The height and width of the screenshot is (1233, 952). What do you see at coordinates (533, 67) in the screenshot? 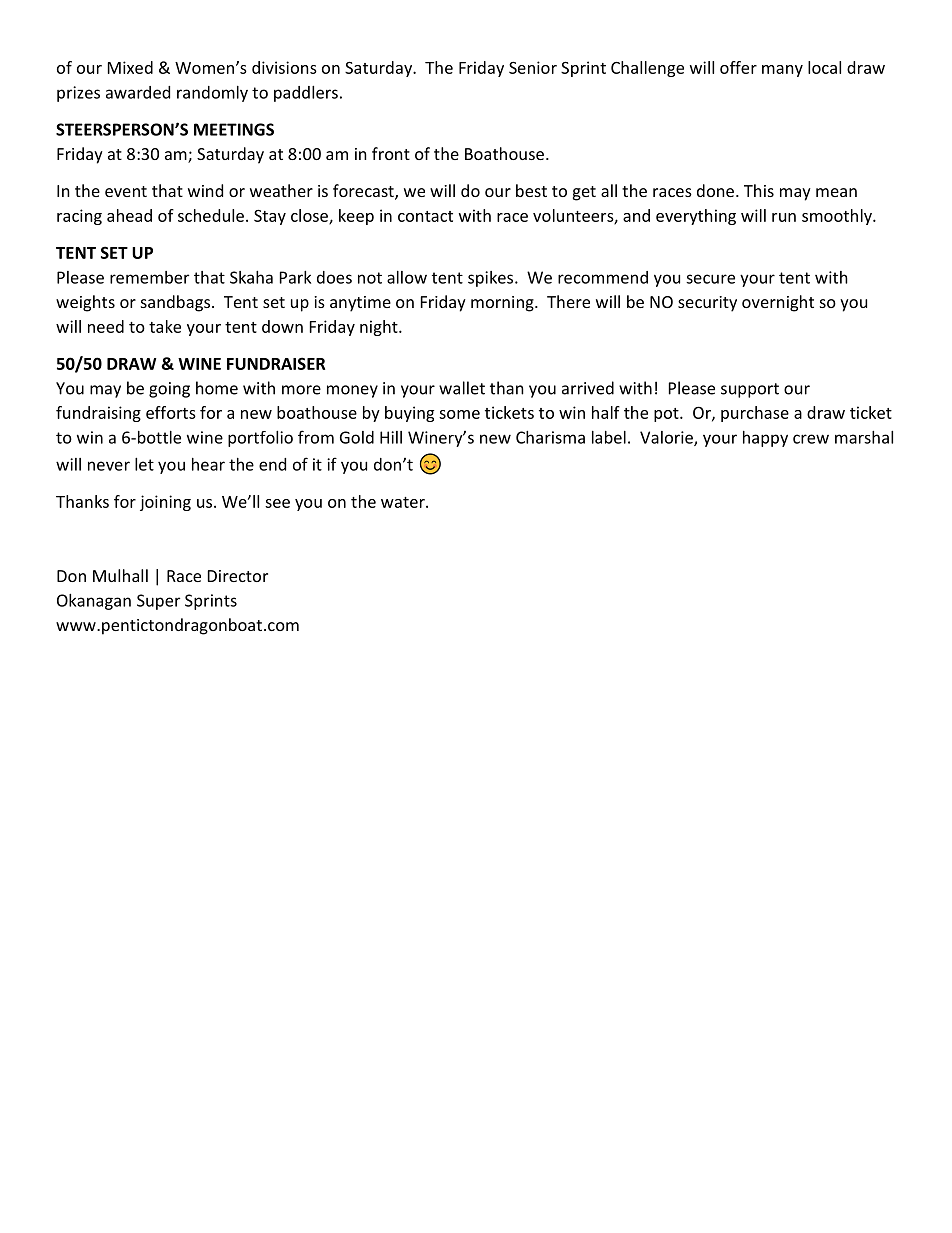
I see `Senior` at bounding box center [533, 67].
